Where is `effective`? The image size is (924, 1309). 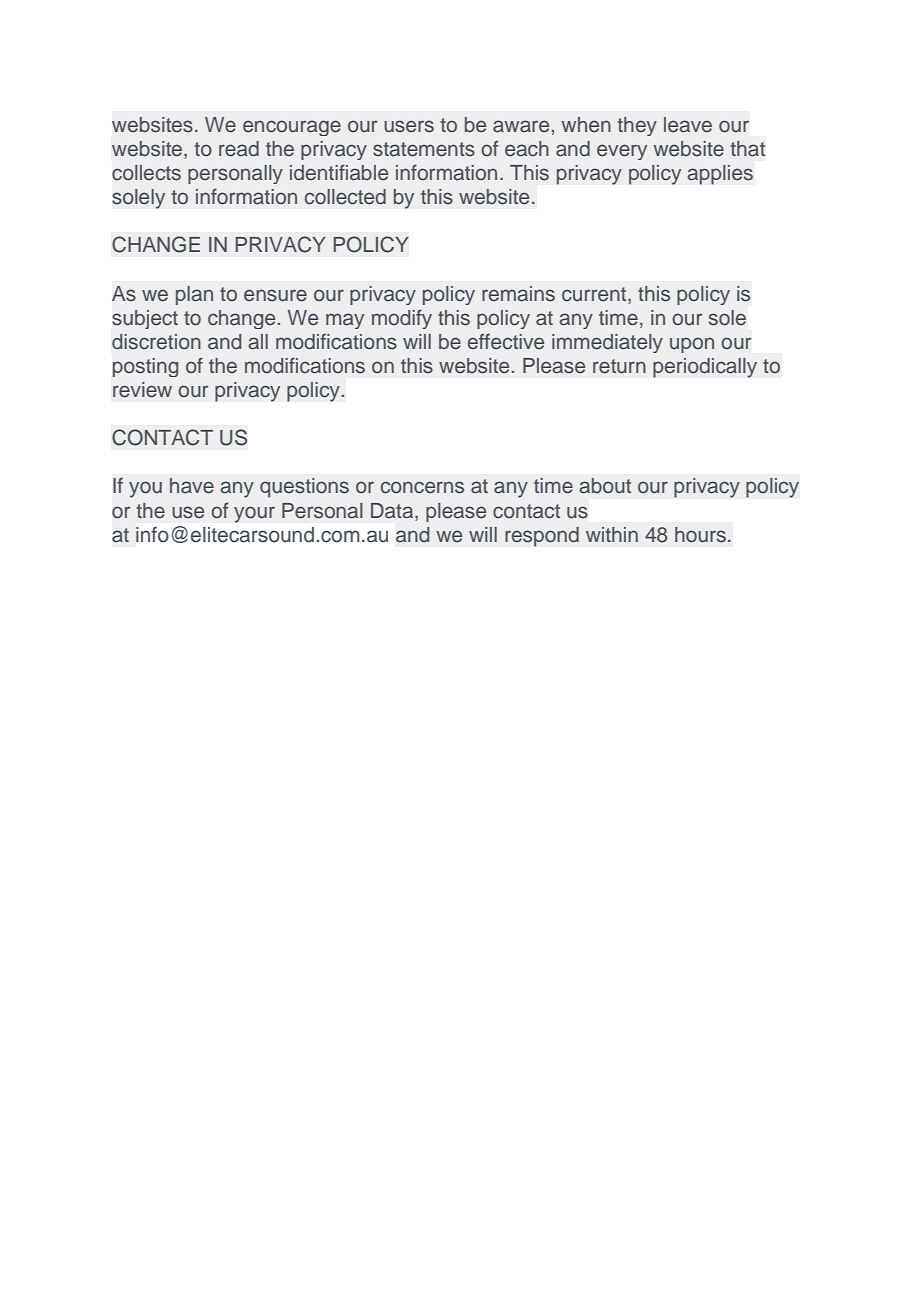
effective is located at coordinates (506, 341).
